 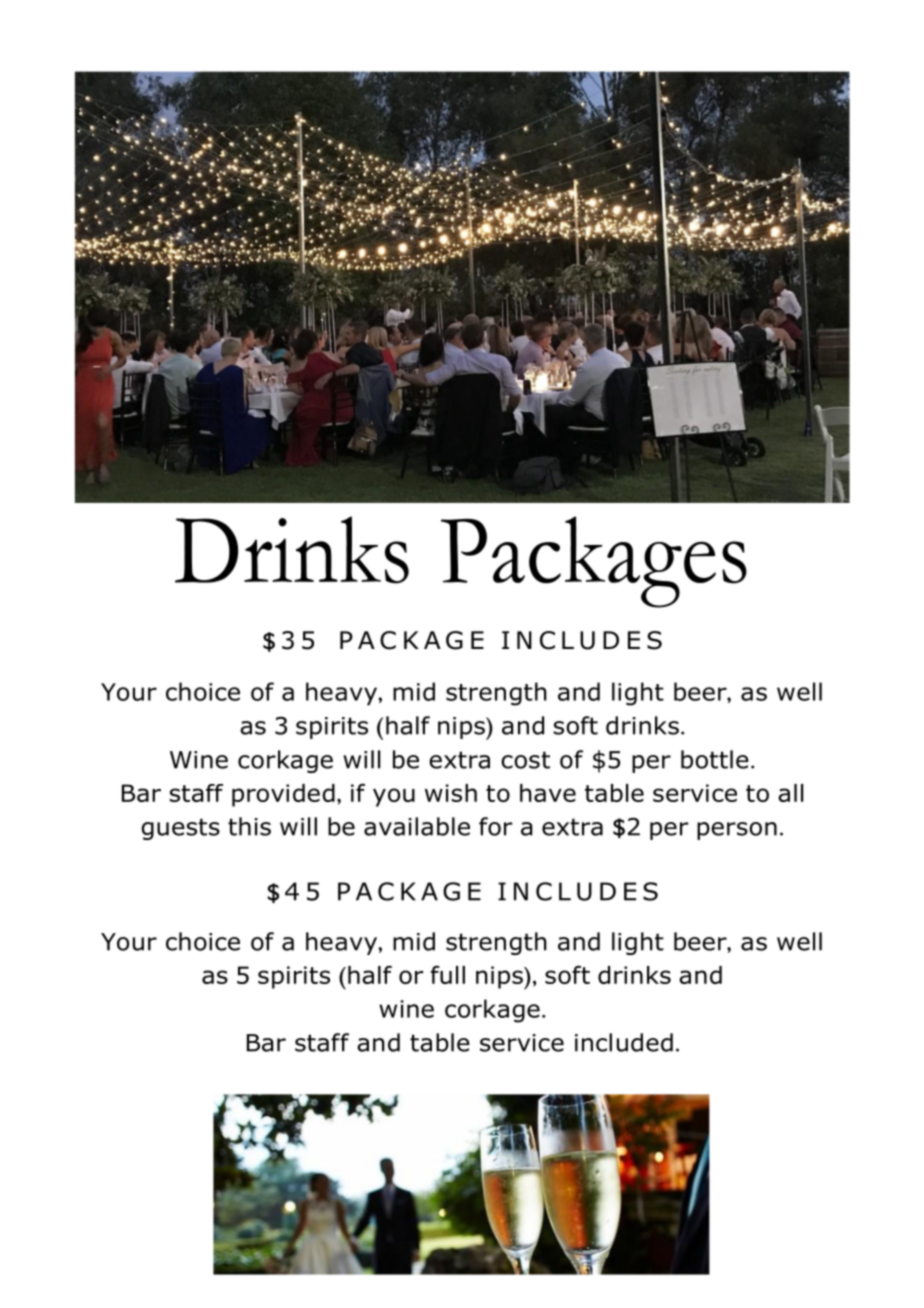 What do you see at coordinates (249, 826) in the image?
I see `this` at bounding box center [249, 826].
